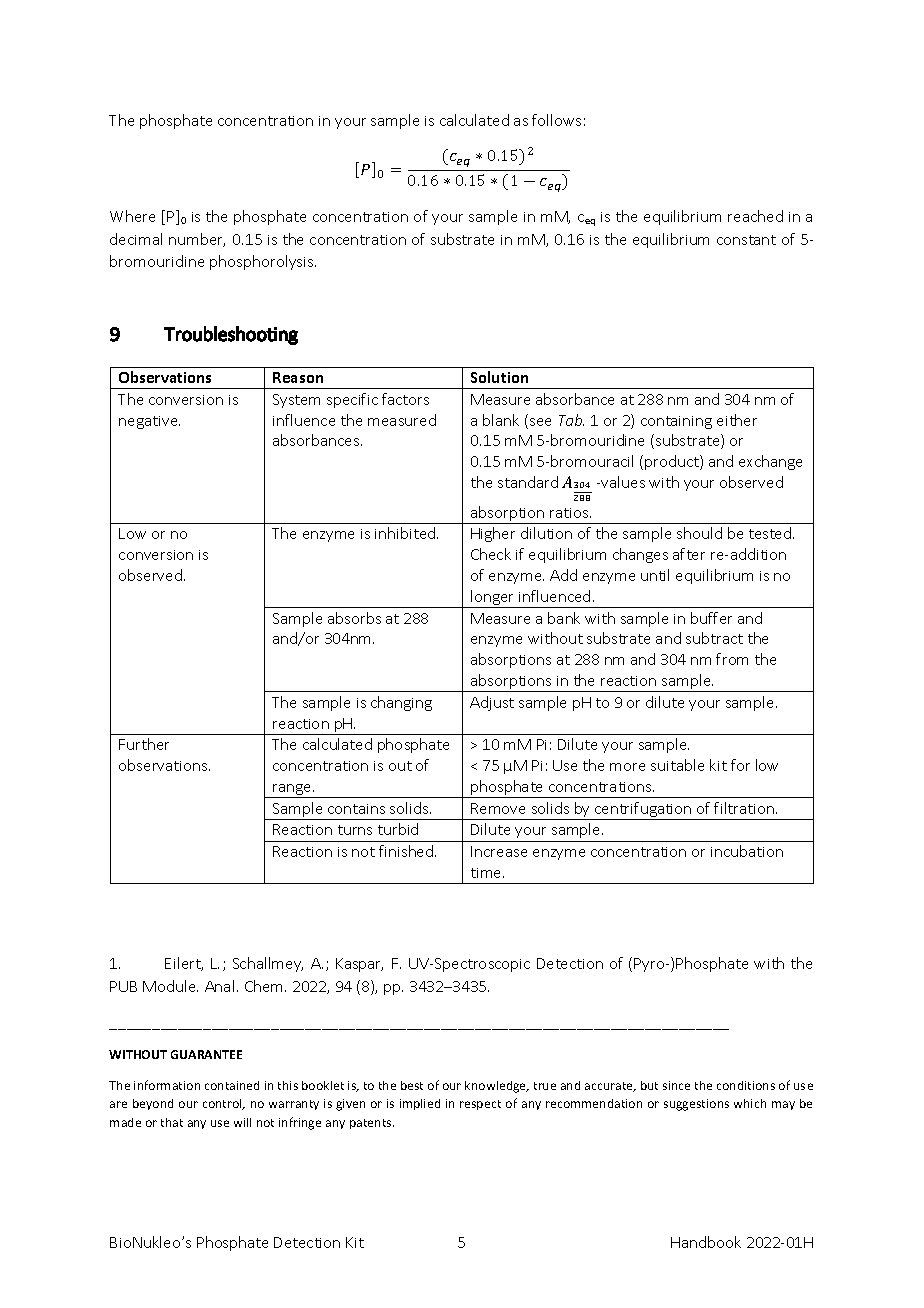  I want to click on Adjust, so click(492, 703).
